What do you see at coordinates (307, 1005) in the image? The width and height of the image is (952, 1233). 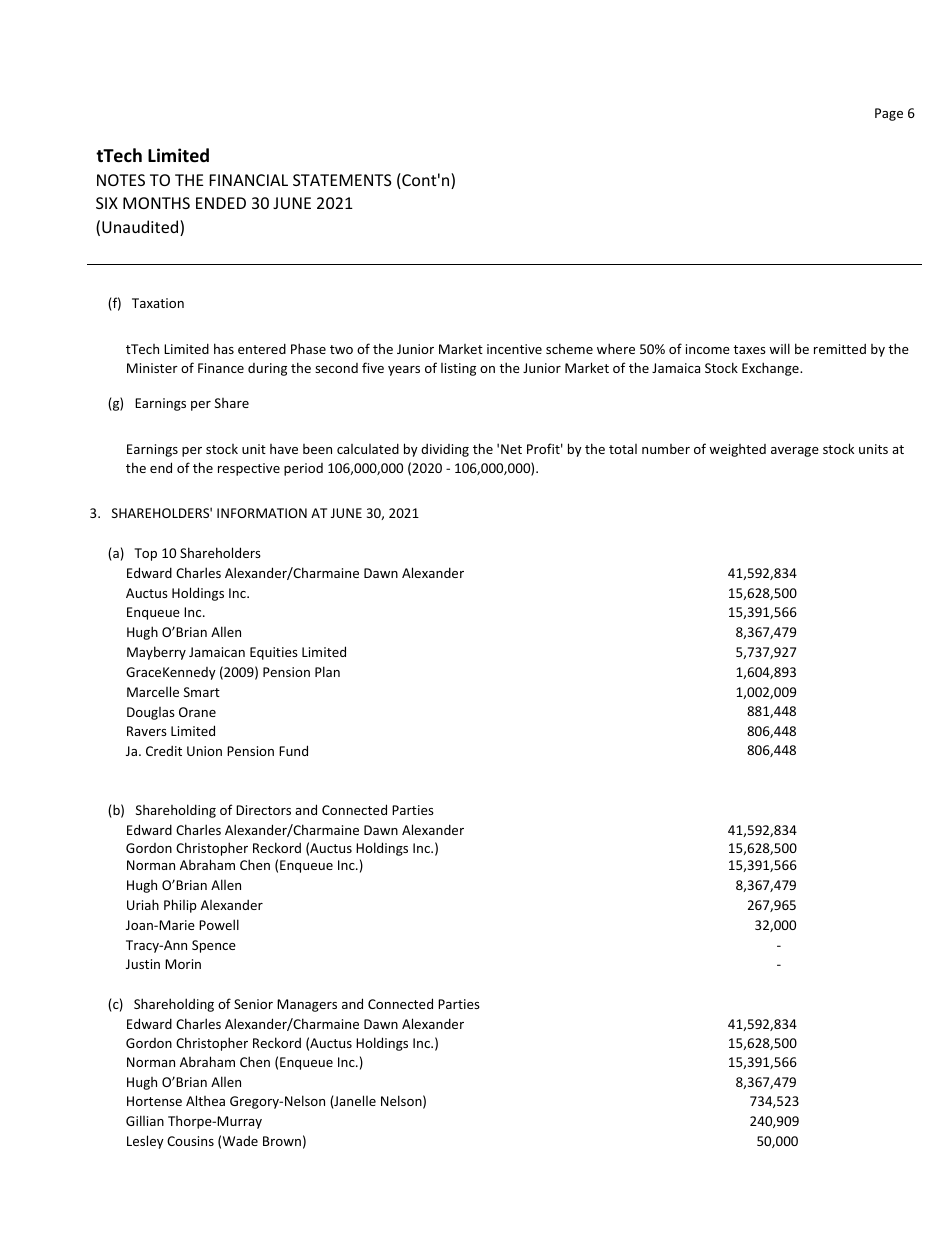 I see `Managers` at bounding box center [307, 1005].
